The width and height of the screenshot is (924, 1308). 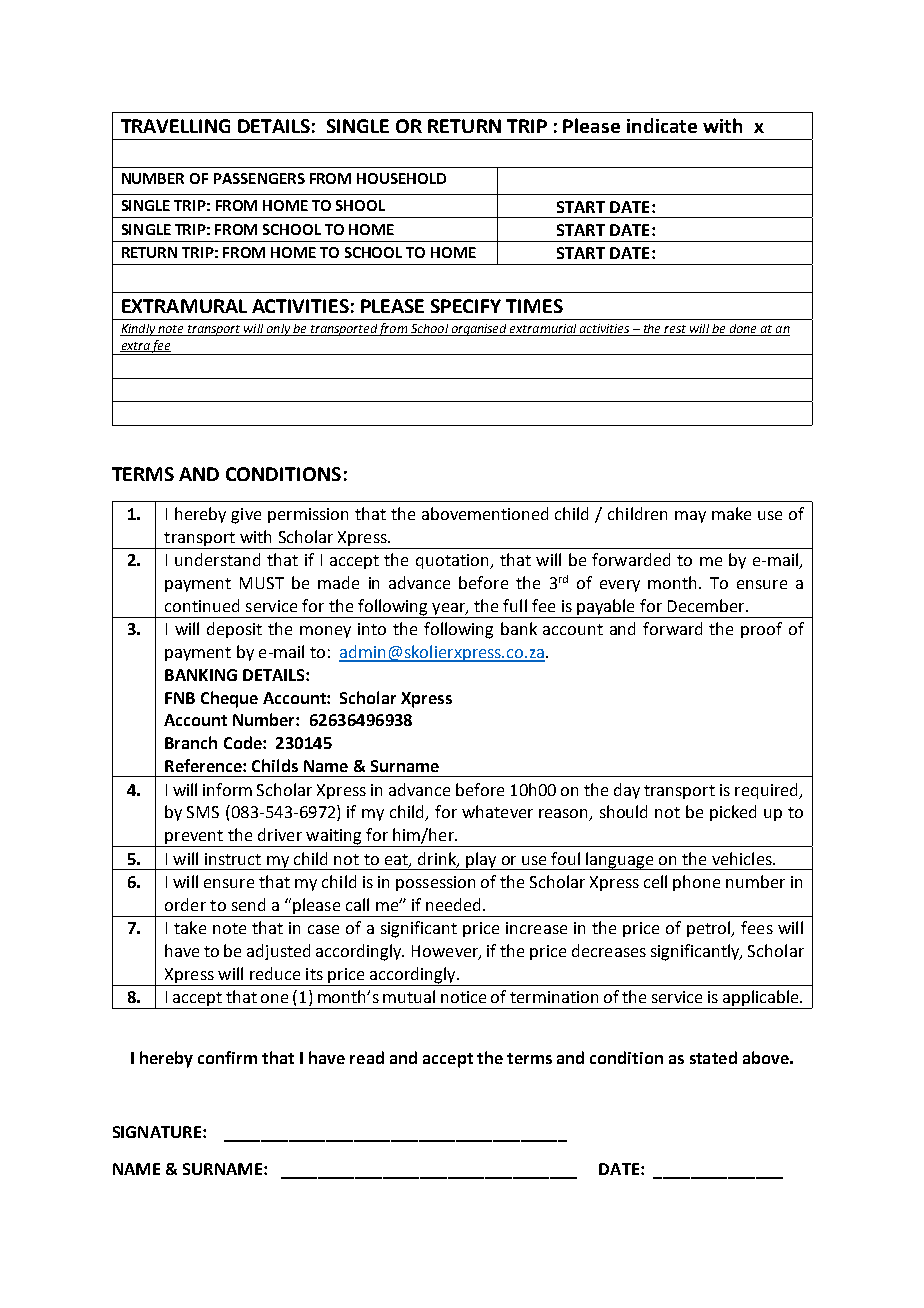 I want to click on quotation, so click(x=453, y=561).
